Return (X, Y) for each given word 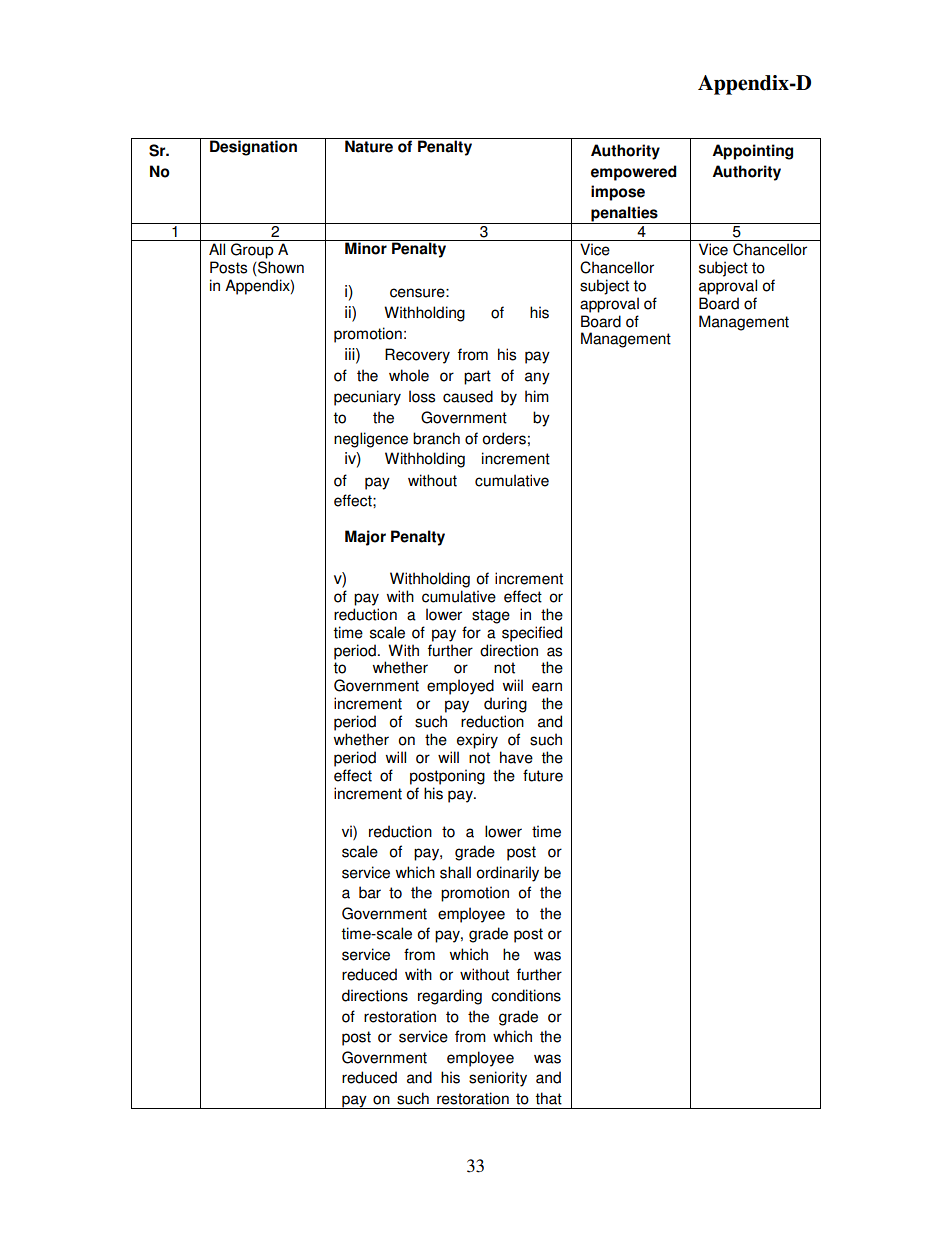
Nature (369, 145)
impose (618, 193)
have (516, 757)
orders (504, 438)
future (543, 775)
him (537, 396)
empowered (634, 173)
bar (370, 892)
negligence (371, 440)
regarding (450, 997)
